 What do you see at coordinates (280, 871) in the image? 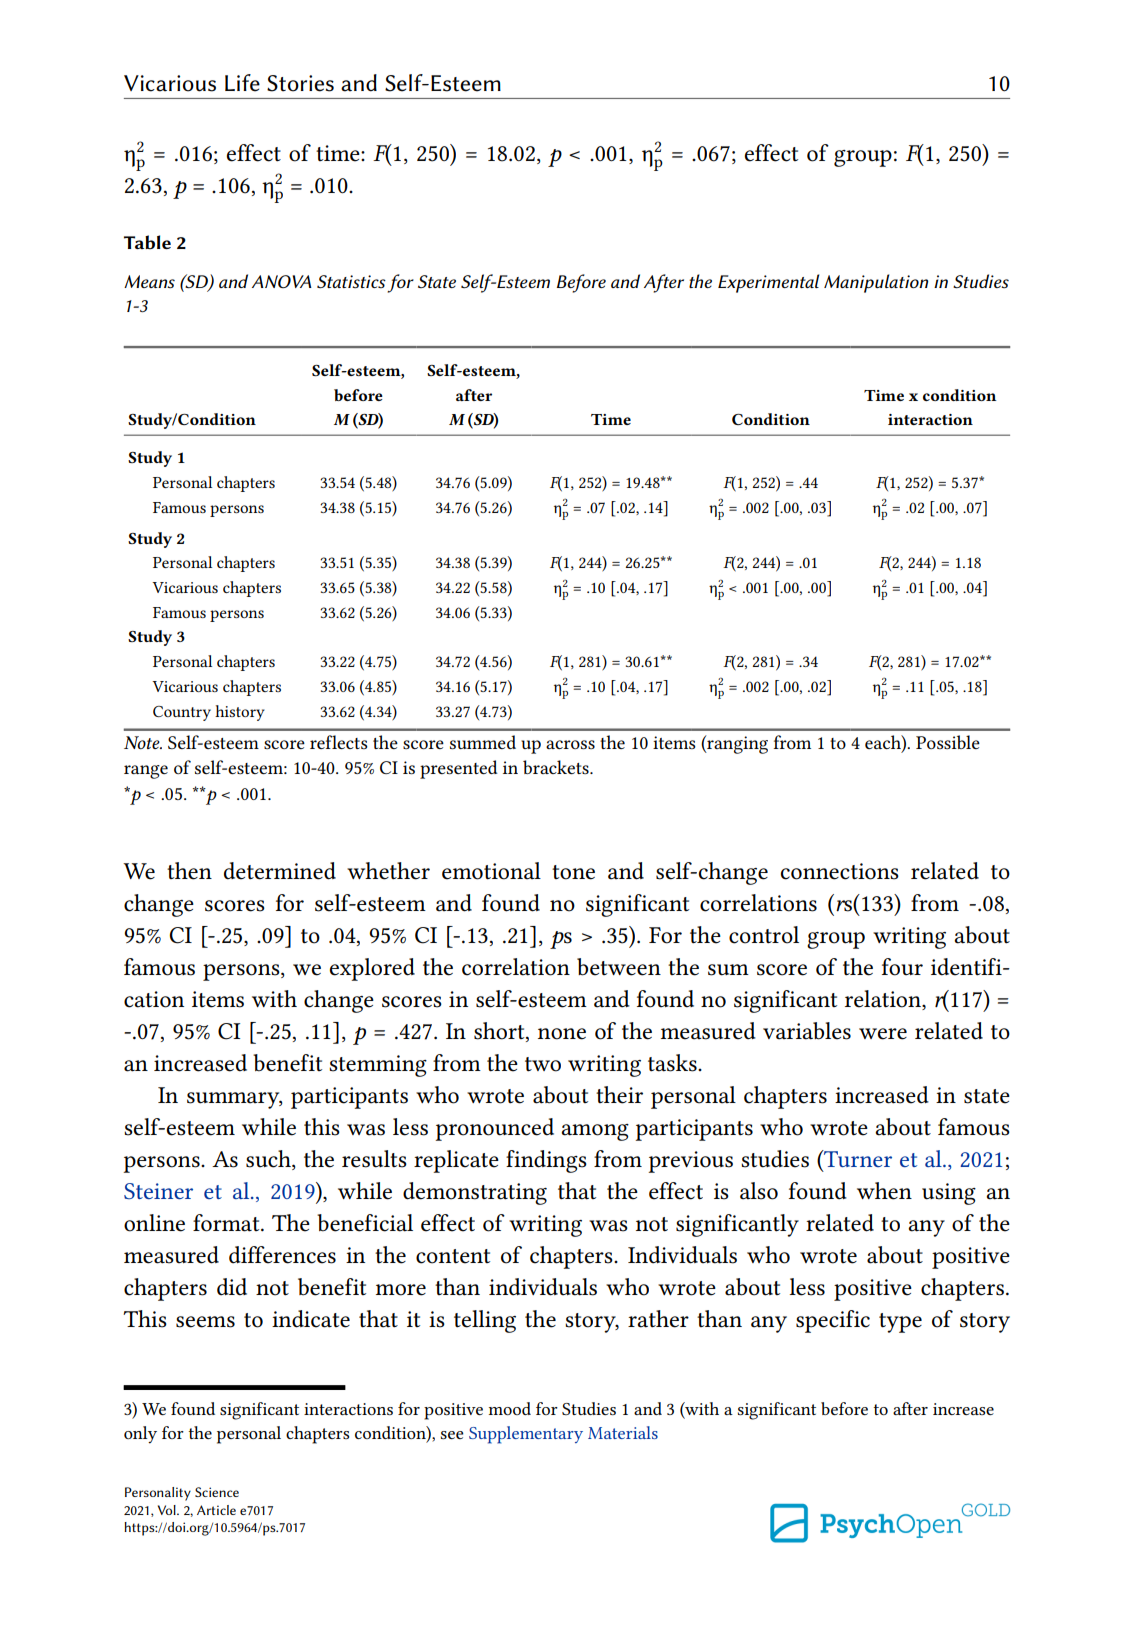
I see `determined` at bounding box center [280, 871].
